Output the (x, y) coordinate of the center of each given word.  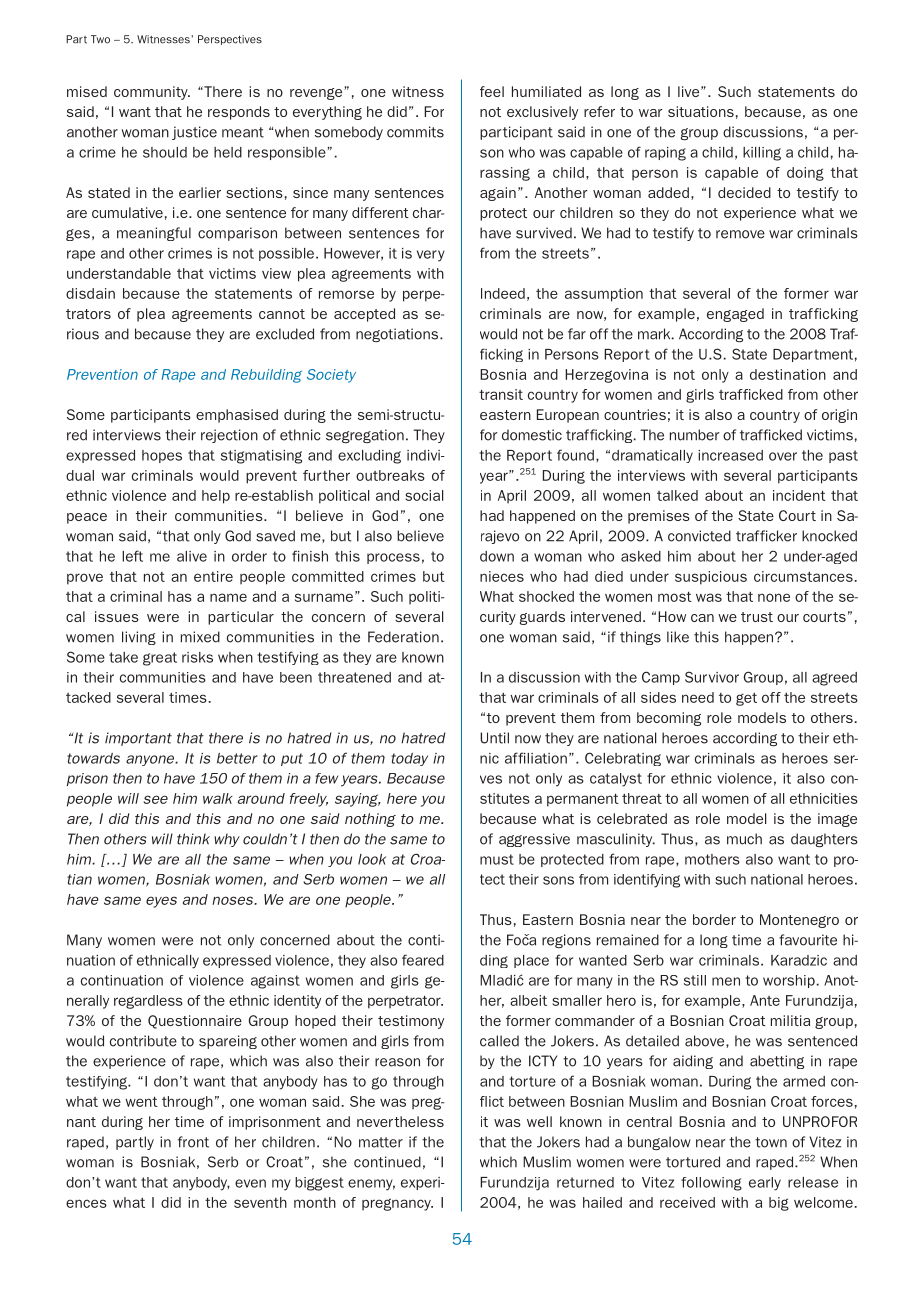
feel (492, 91)
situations (701, 111)
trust (757, 617)
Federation (403, 637)
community (152, 93)
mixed (200, 637)
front (193, 1142)
